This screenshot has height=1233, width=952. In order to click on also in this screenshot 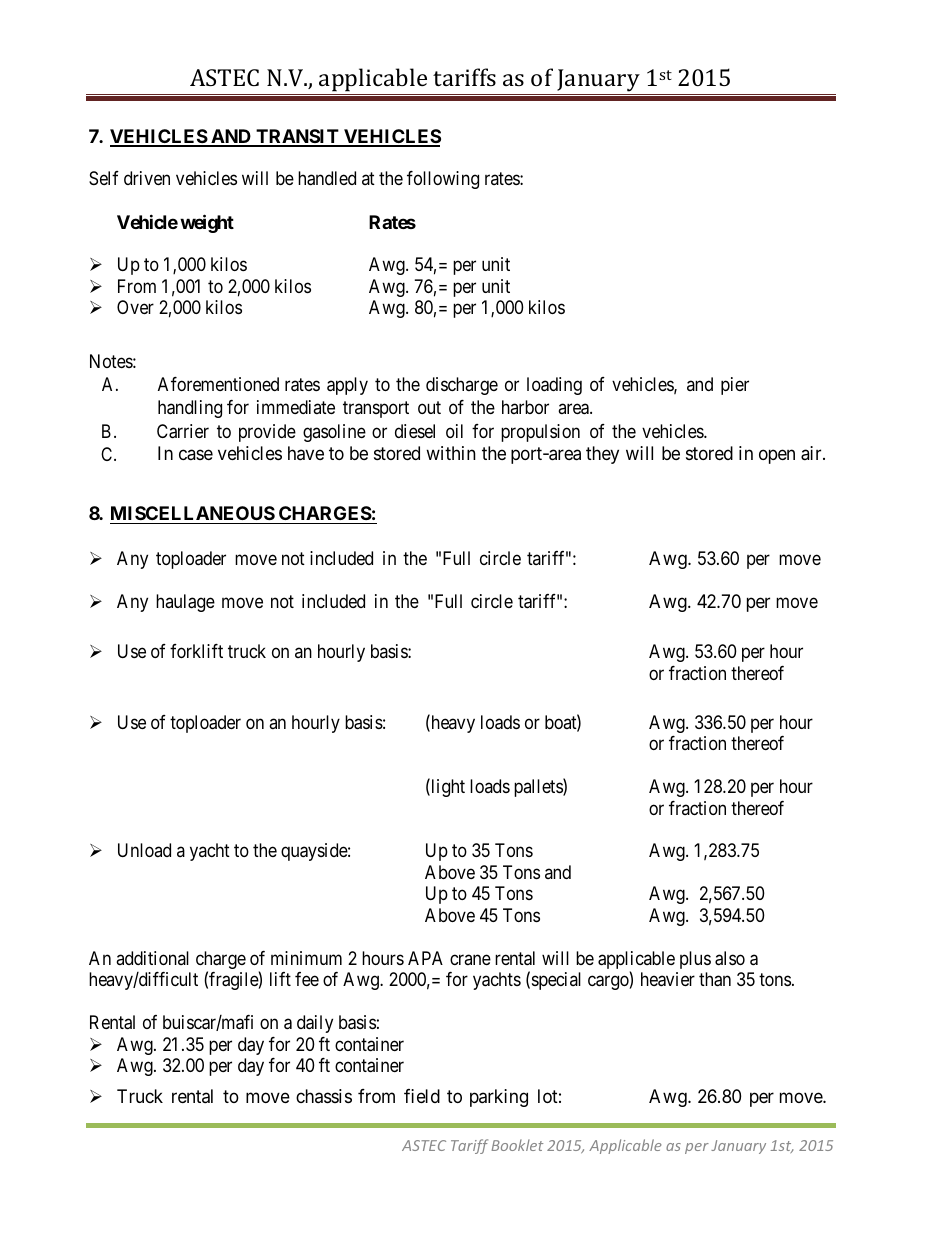, I will do `click(730, 958)`.
